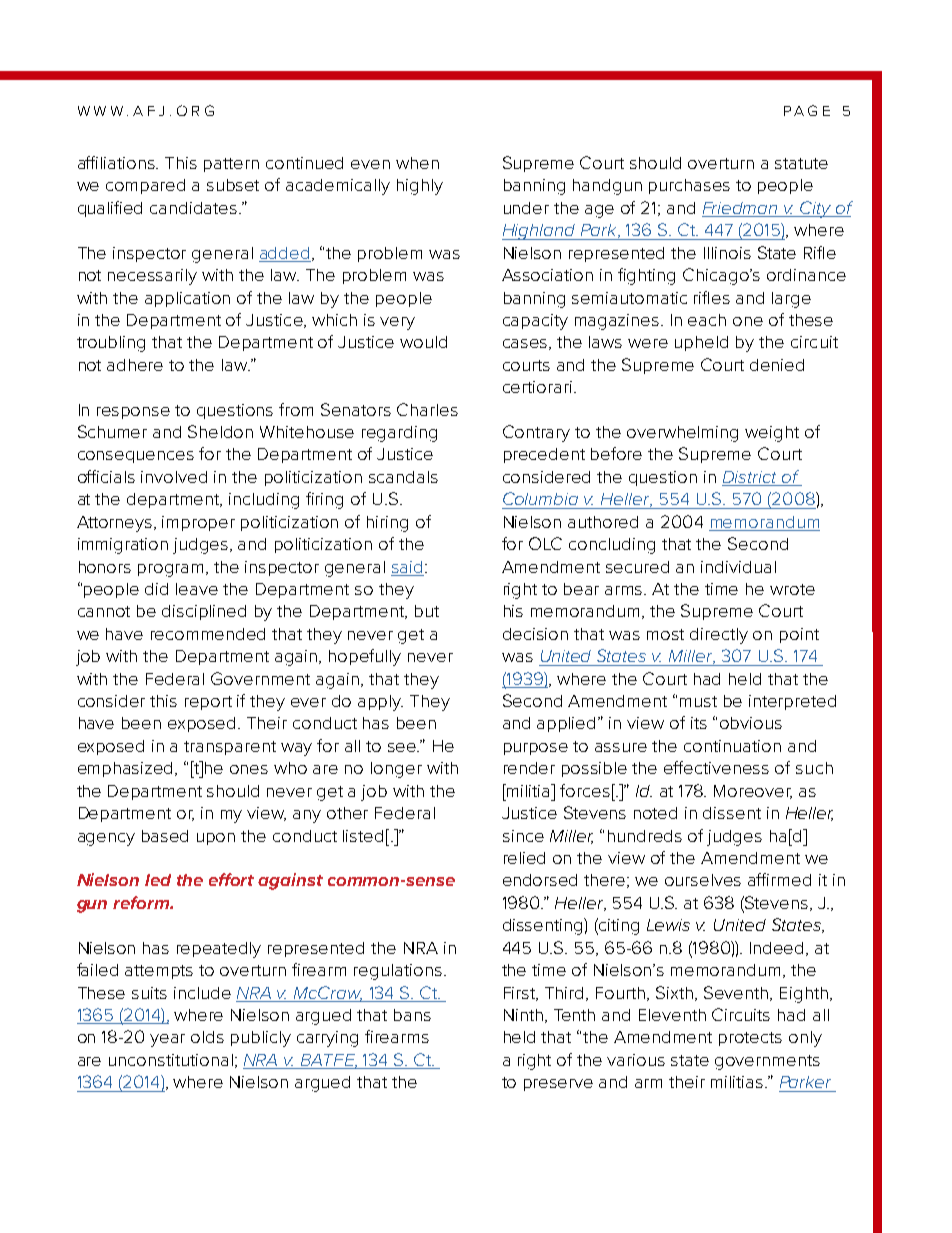 The width and height of the screenshot is (952, 1233). I want to click on disciplined, so click(204, 612).
